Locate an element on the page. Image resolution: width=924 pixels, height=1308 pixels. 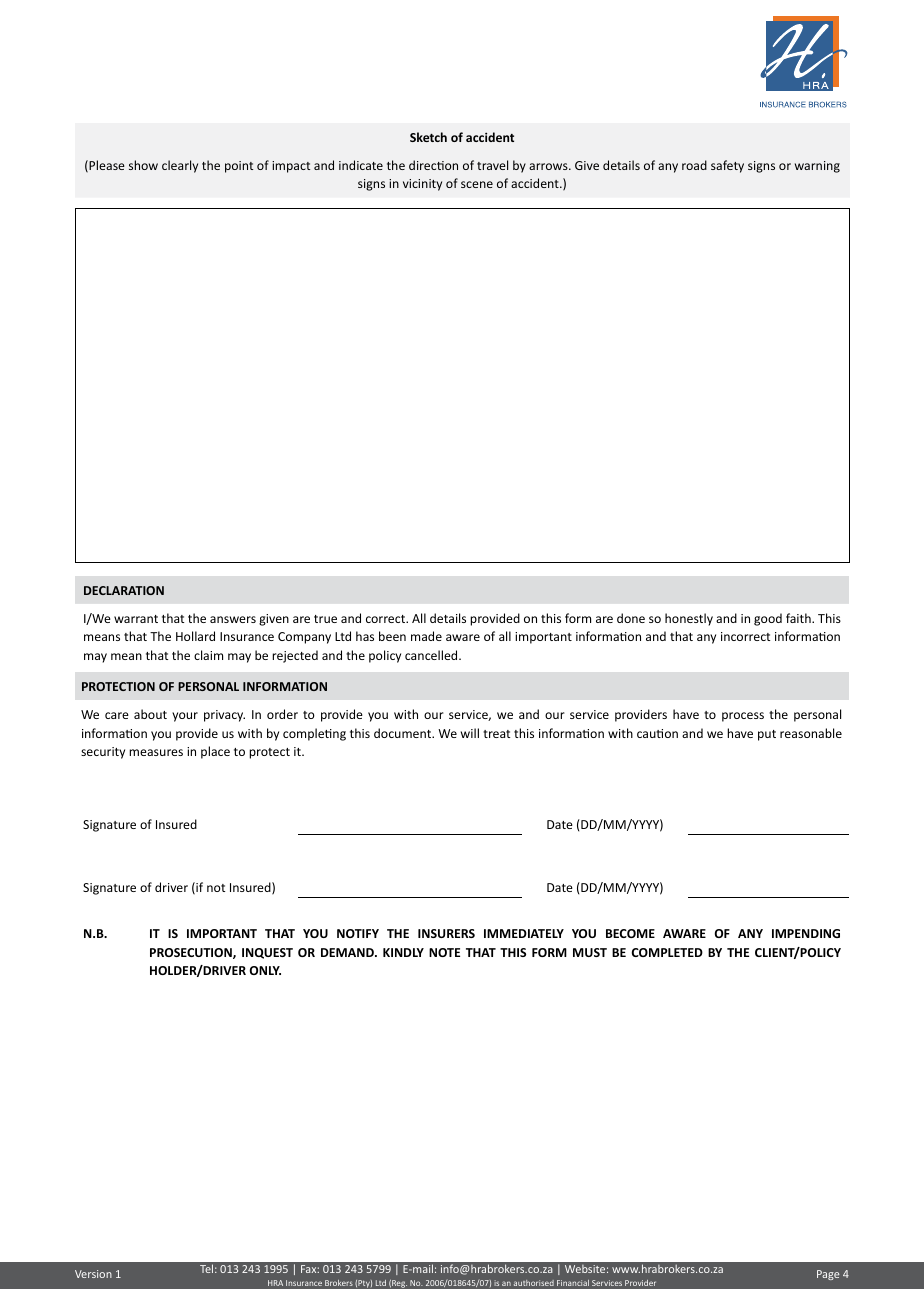
INQUEST is located at coordinates (267, 953).
